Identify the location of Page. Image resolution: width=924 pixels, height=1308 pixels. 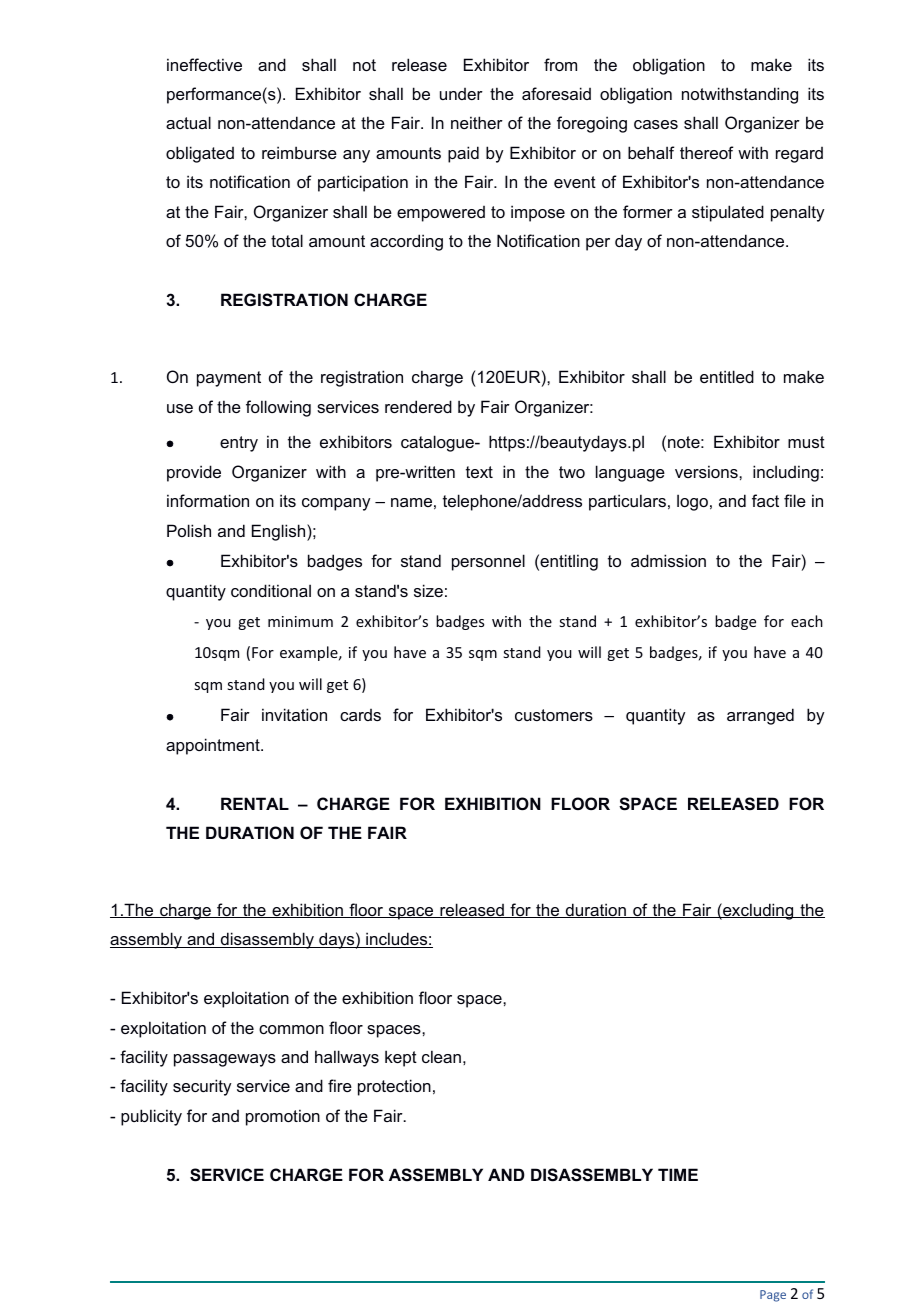
(773, 1296).
